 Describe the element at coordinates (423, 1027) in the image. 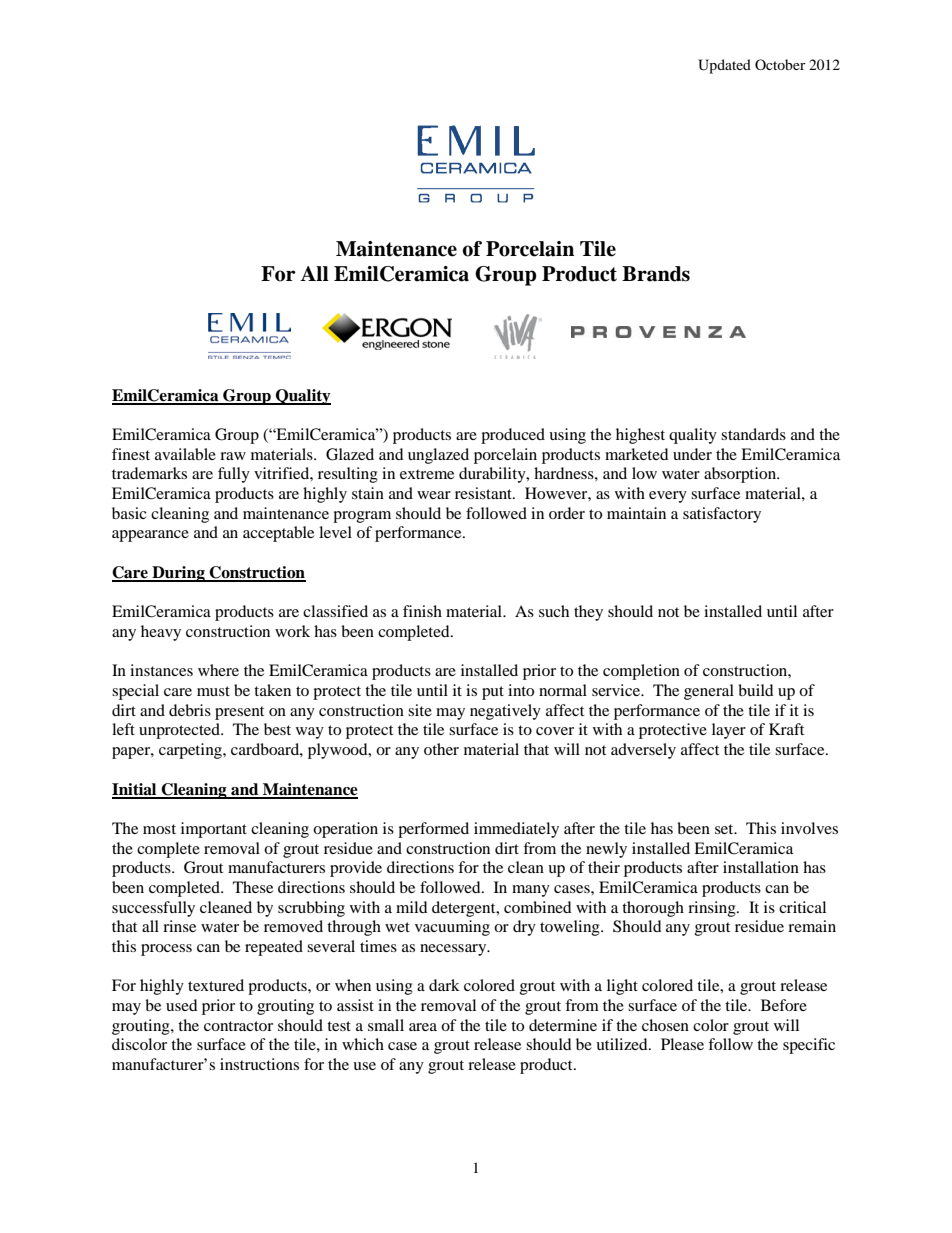

I see `area` at that location.
